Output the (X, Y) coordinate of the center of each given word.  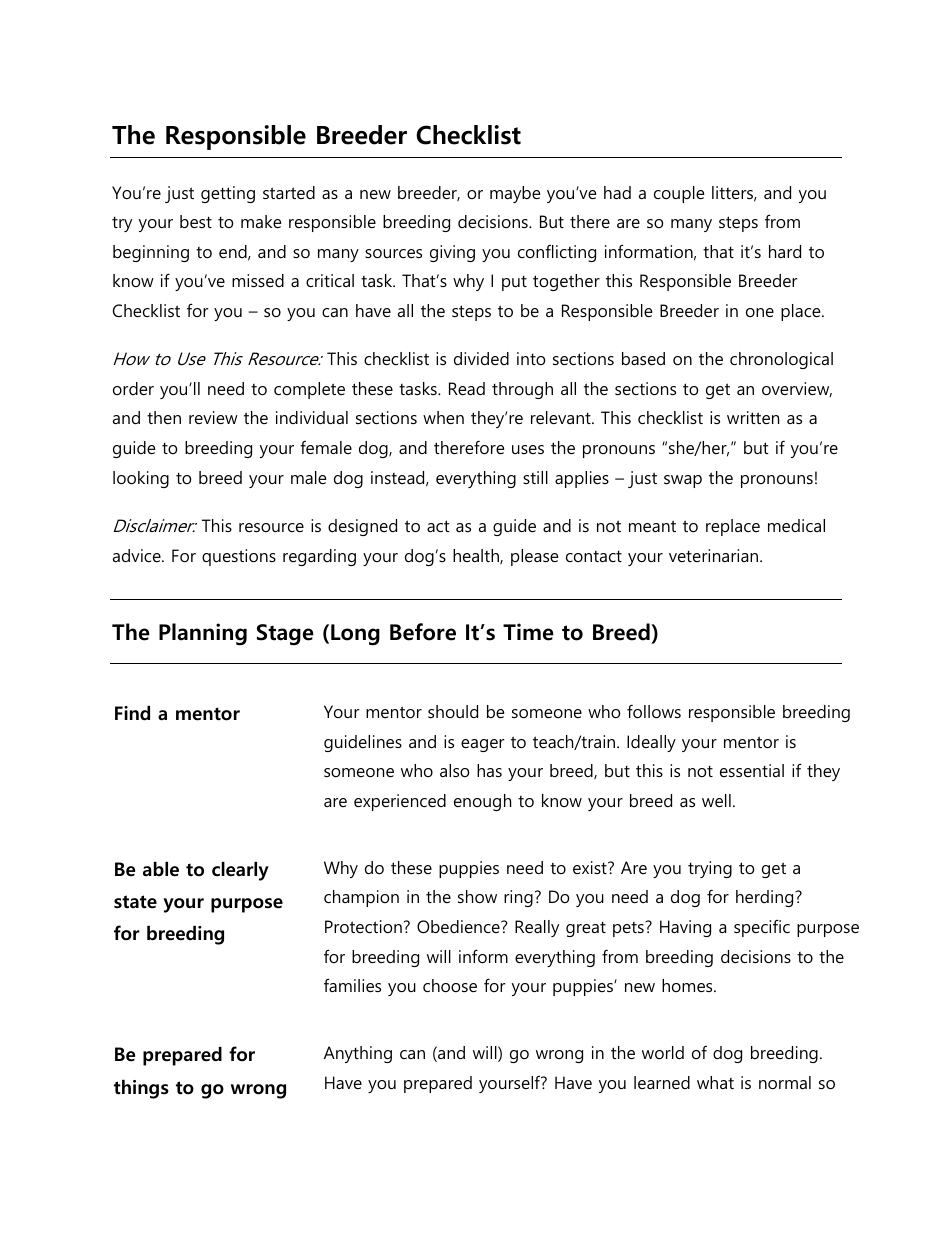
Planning (203, 634)
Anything (358, 1054)
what (715, 1082)
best (196, 221)
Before (423, 632)
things (141, 1089)
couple (679, 194)
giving (452, 253)
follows (654, 711)
